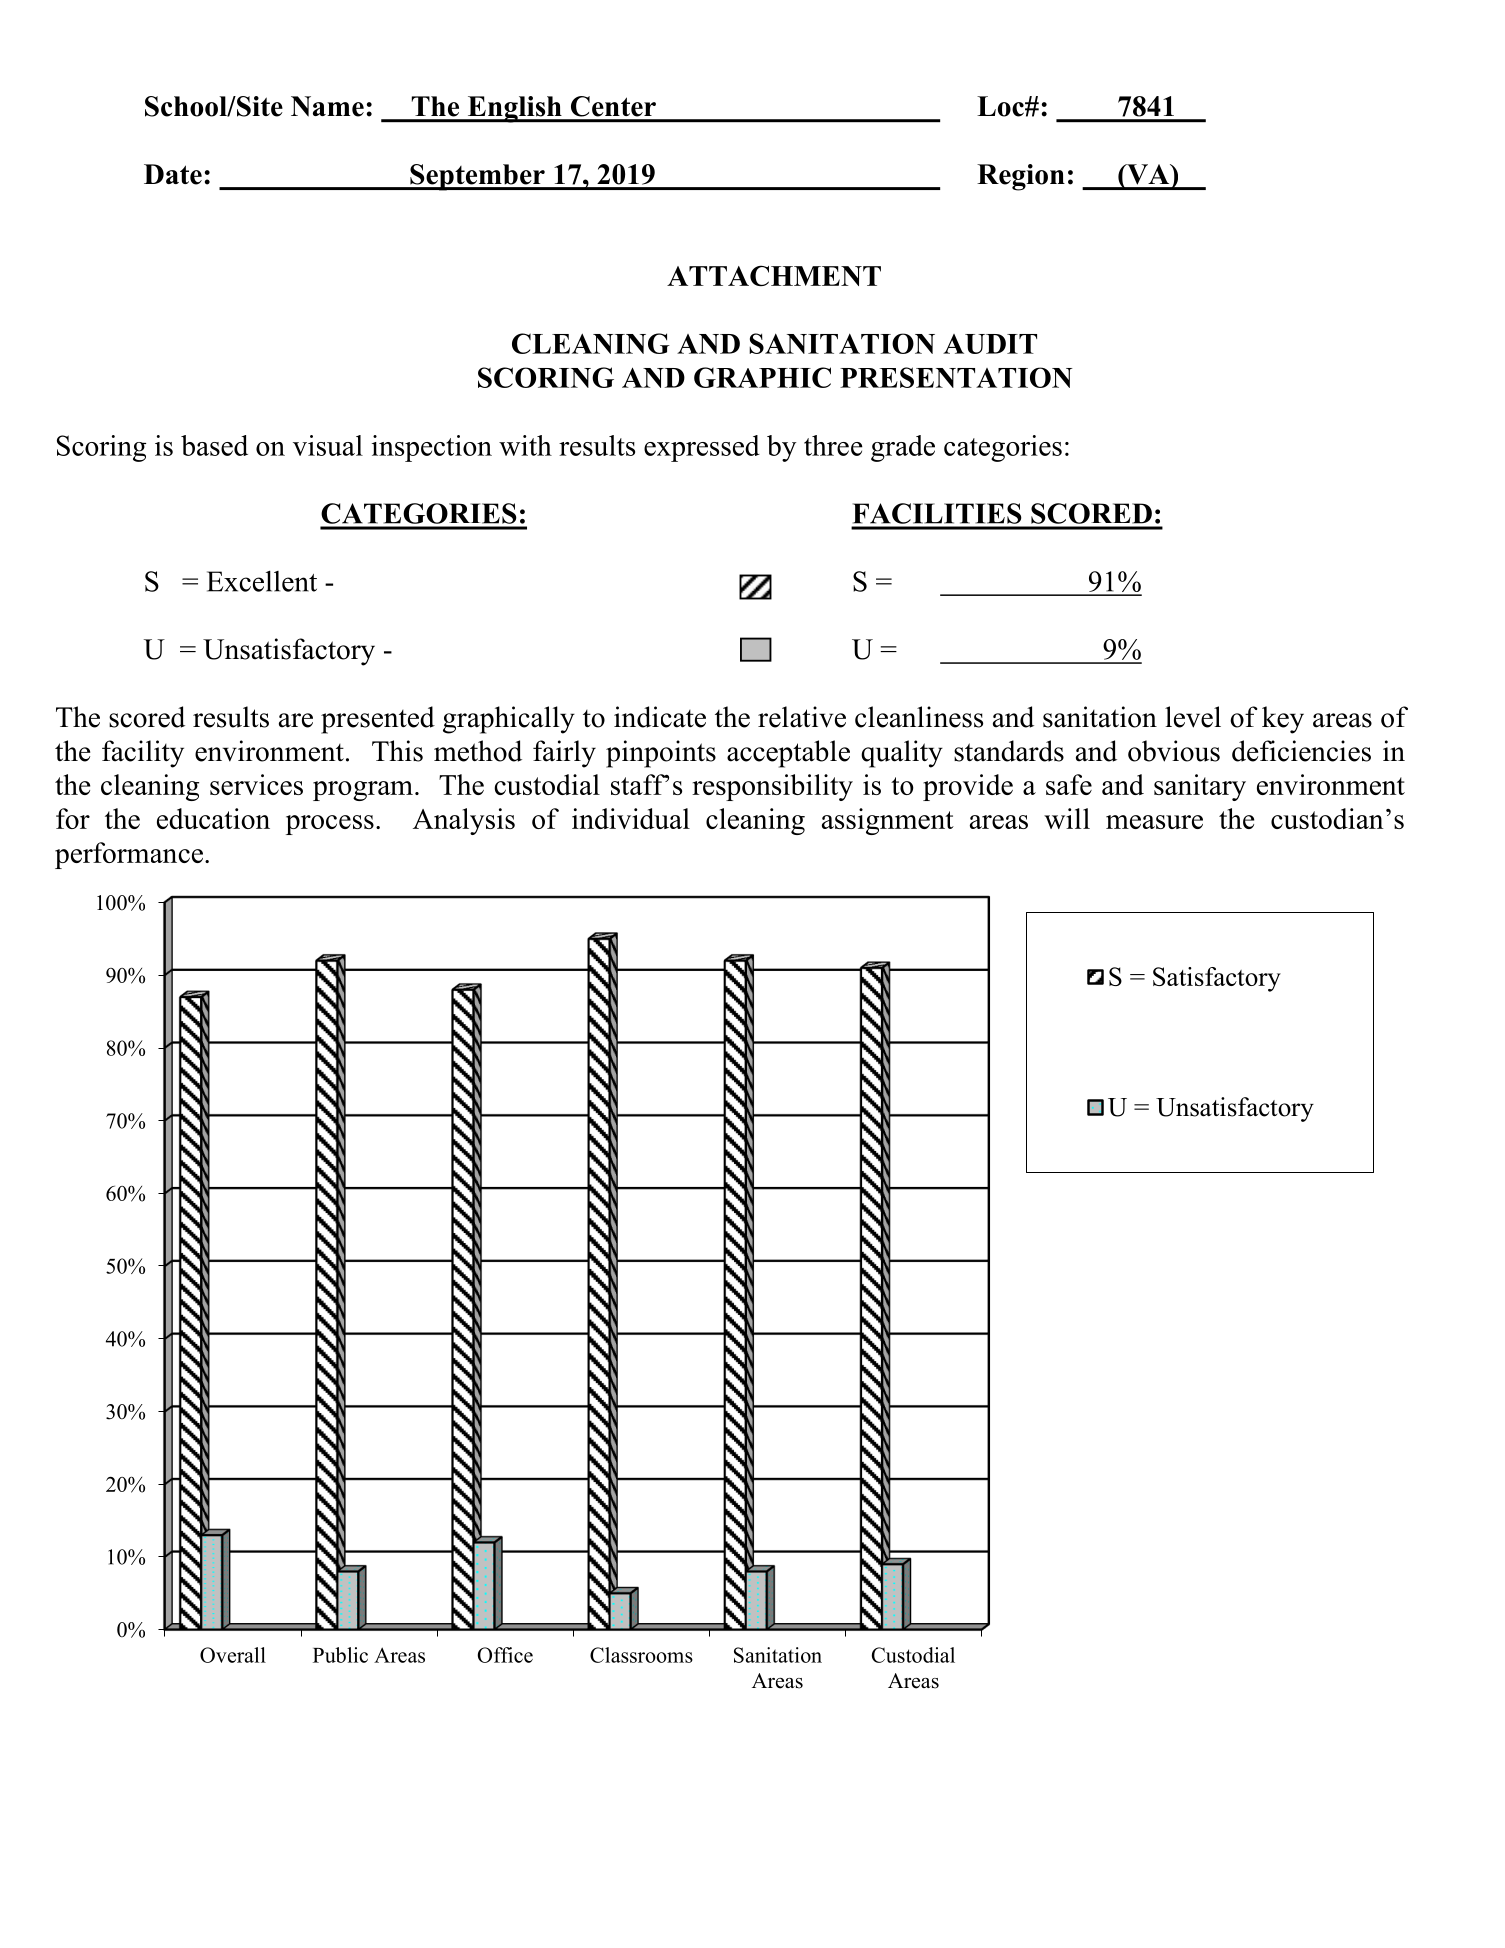 The height and width of the document is (1948, 1505). What do you see at coordinates (327, 106) in the document?
I see `Name` at bounding box center [327, 106].
